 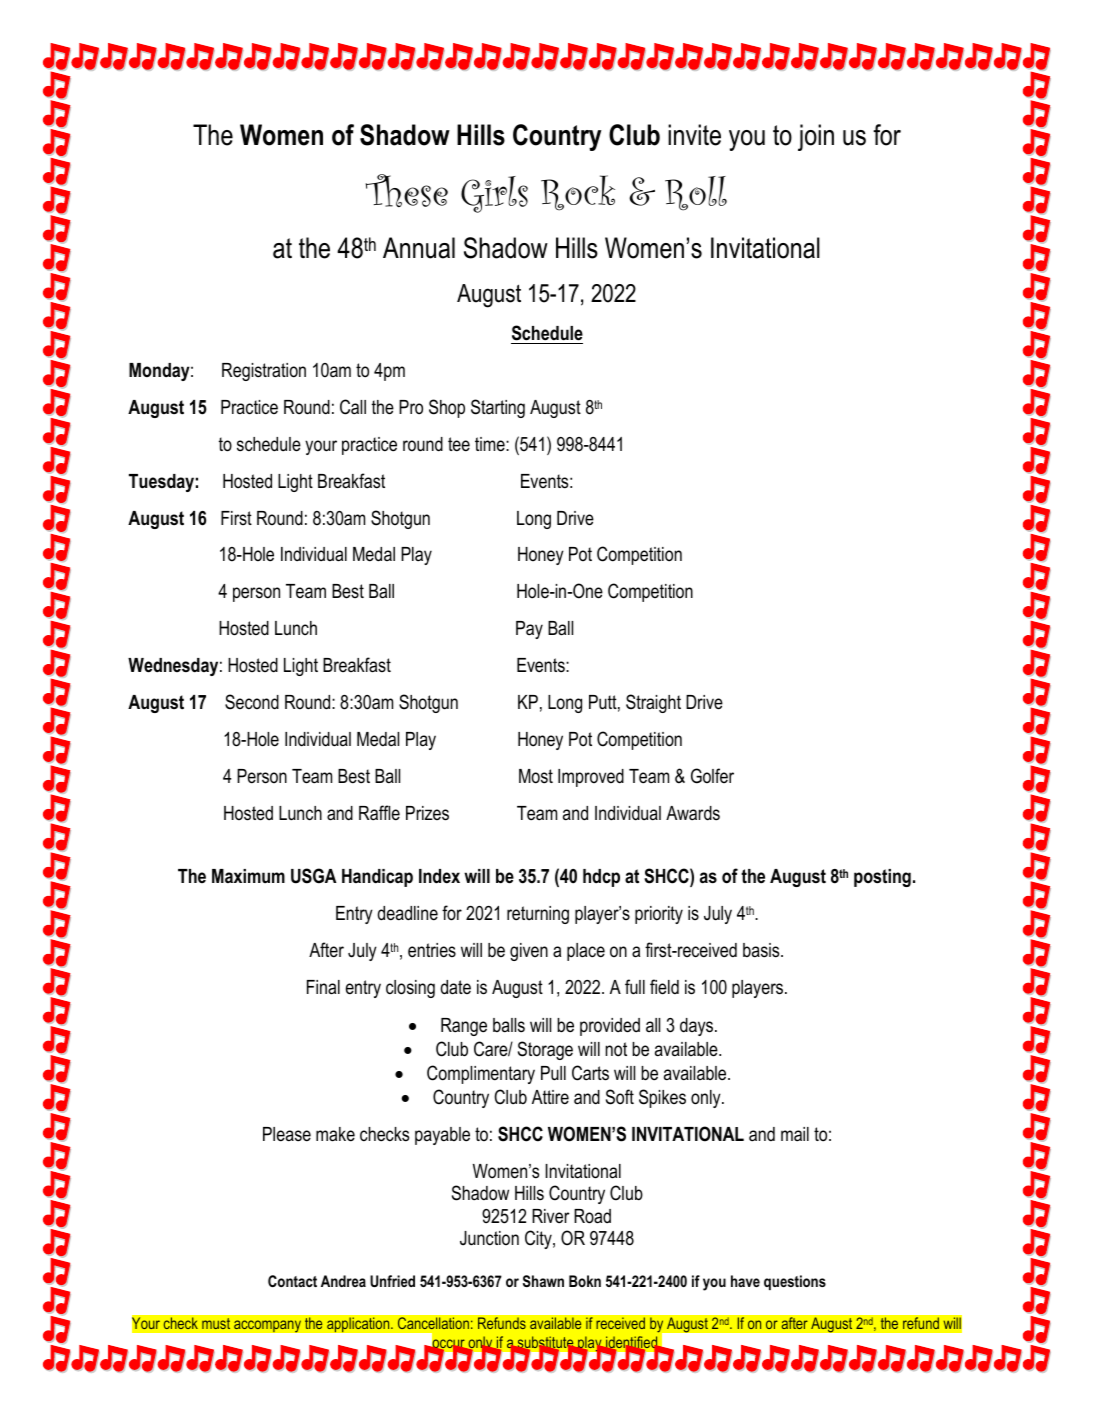 I want to click on These, so click(x=407, y=190).
